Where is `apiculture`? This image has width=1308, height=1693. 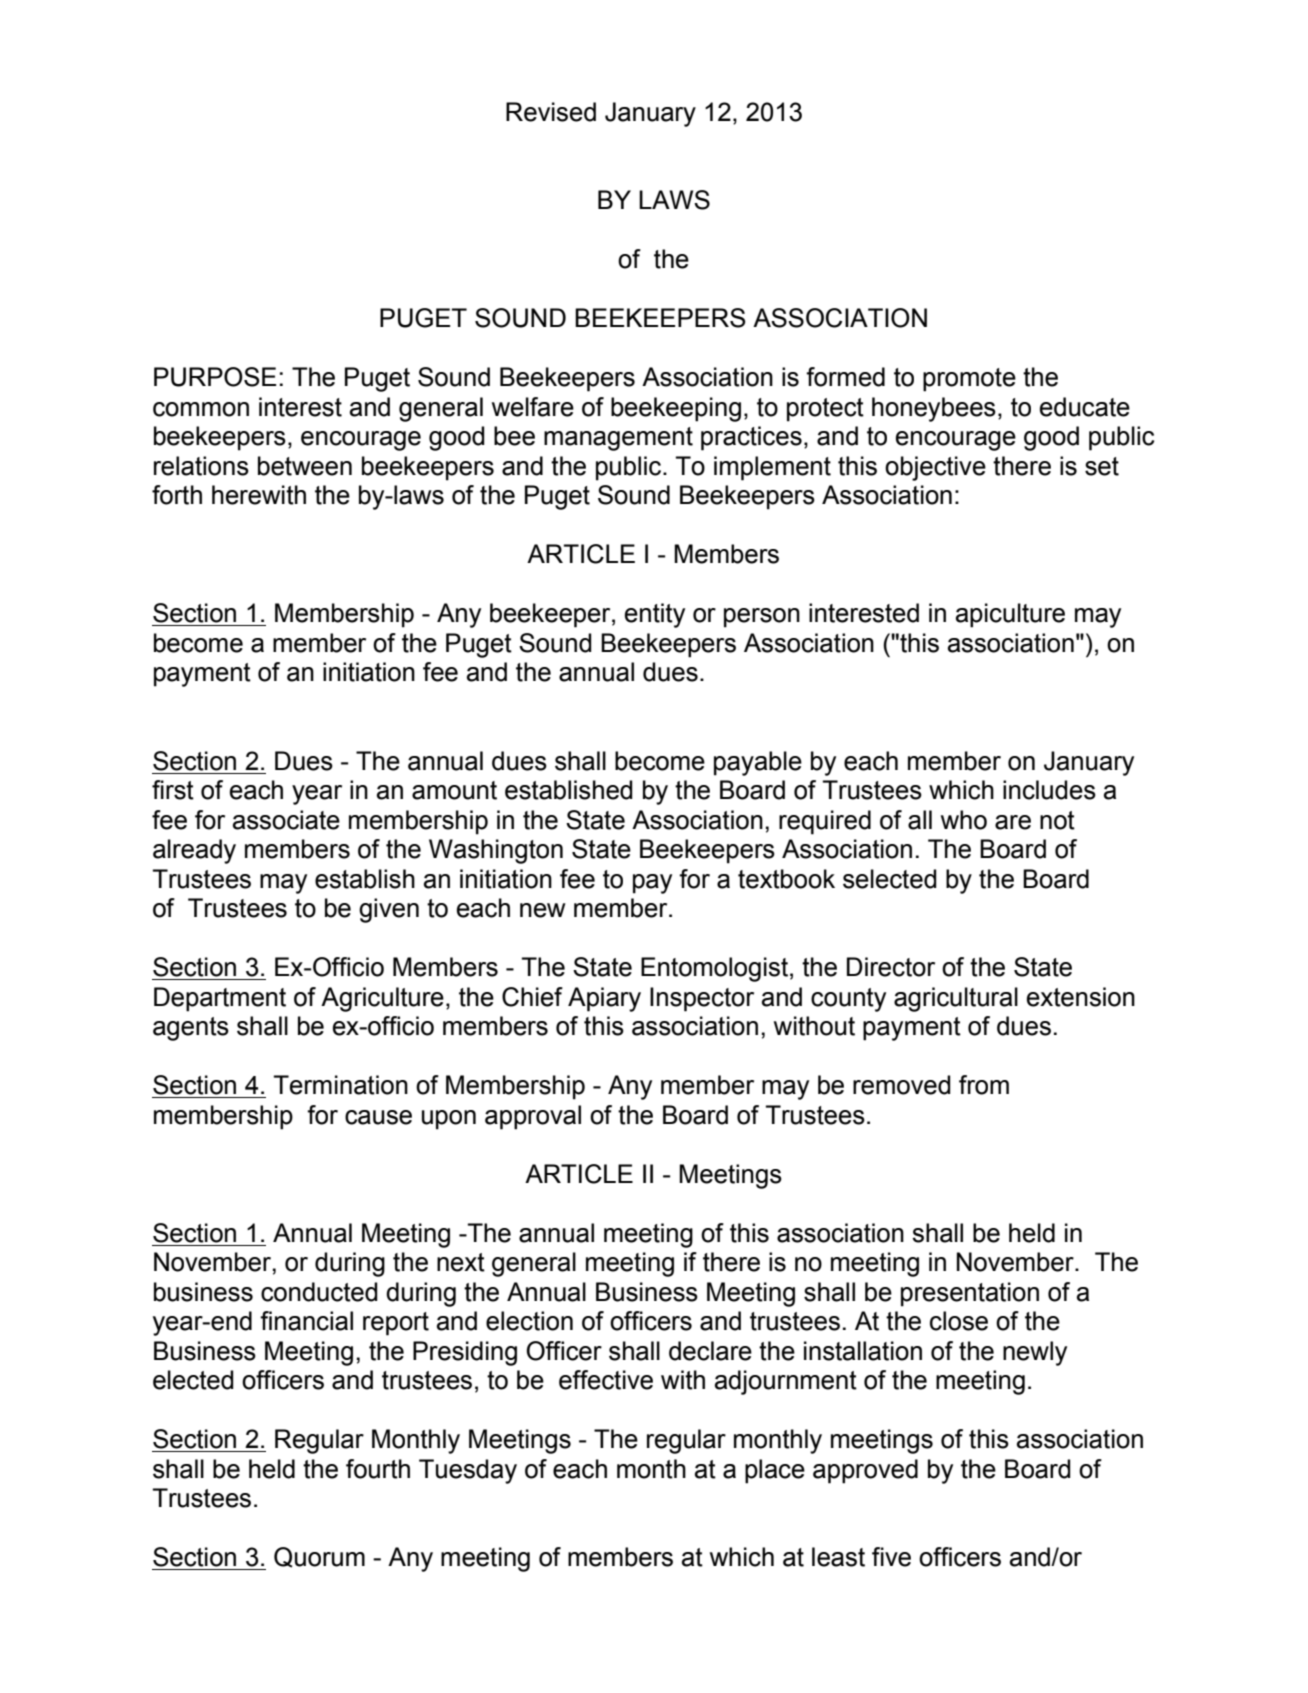
apiculture is located at coordinates (1010, 615).
